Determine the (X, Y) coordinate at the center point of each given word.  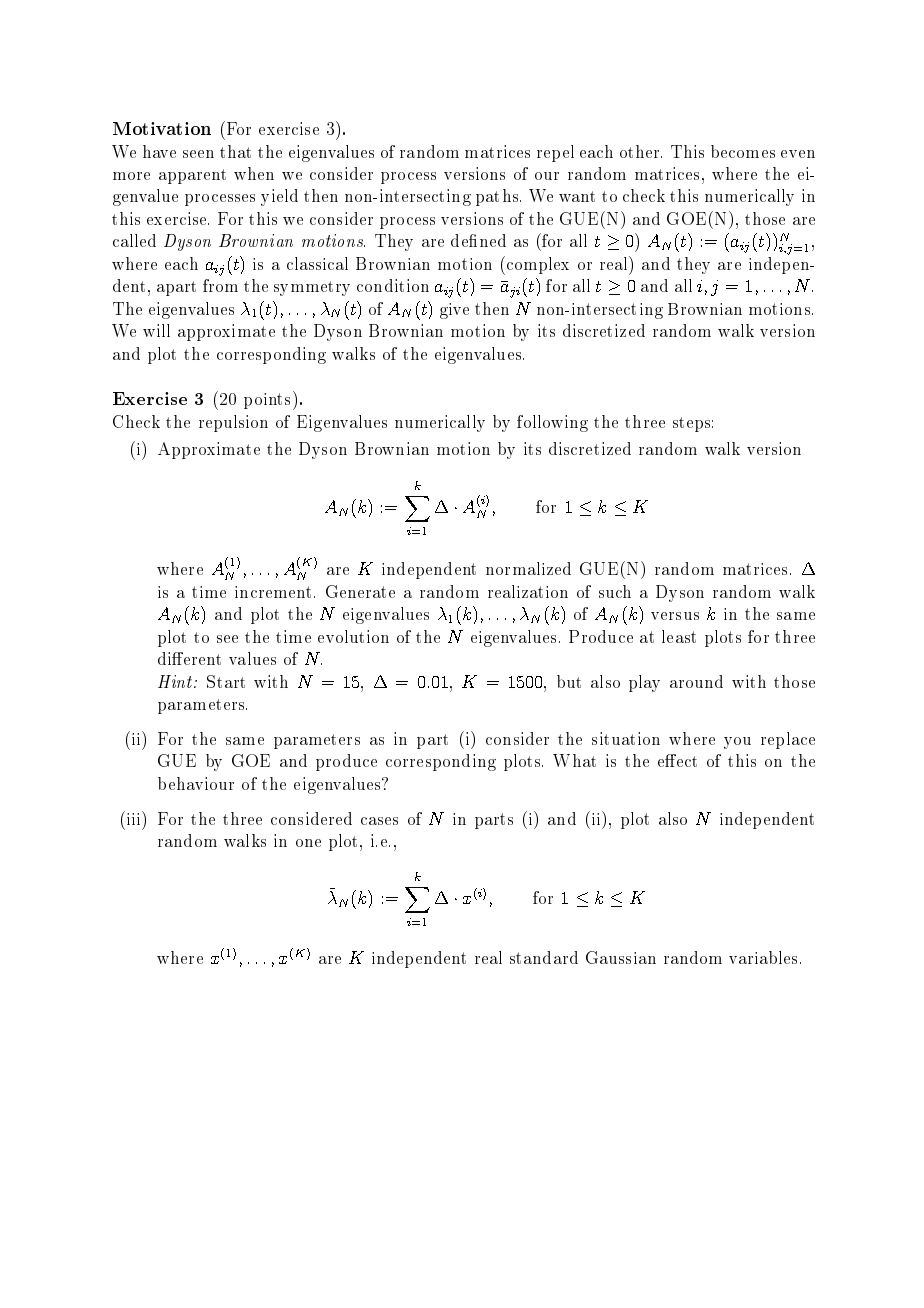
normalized (528, 568)
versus (675, 616)
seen (198, 154)
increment (273, 592)
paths (498, 197)
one (308, 843)
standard (544, 957)
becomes (743, 151)
